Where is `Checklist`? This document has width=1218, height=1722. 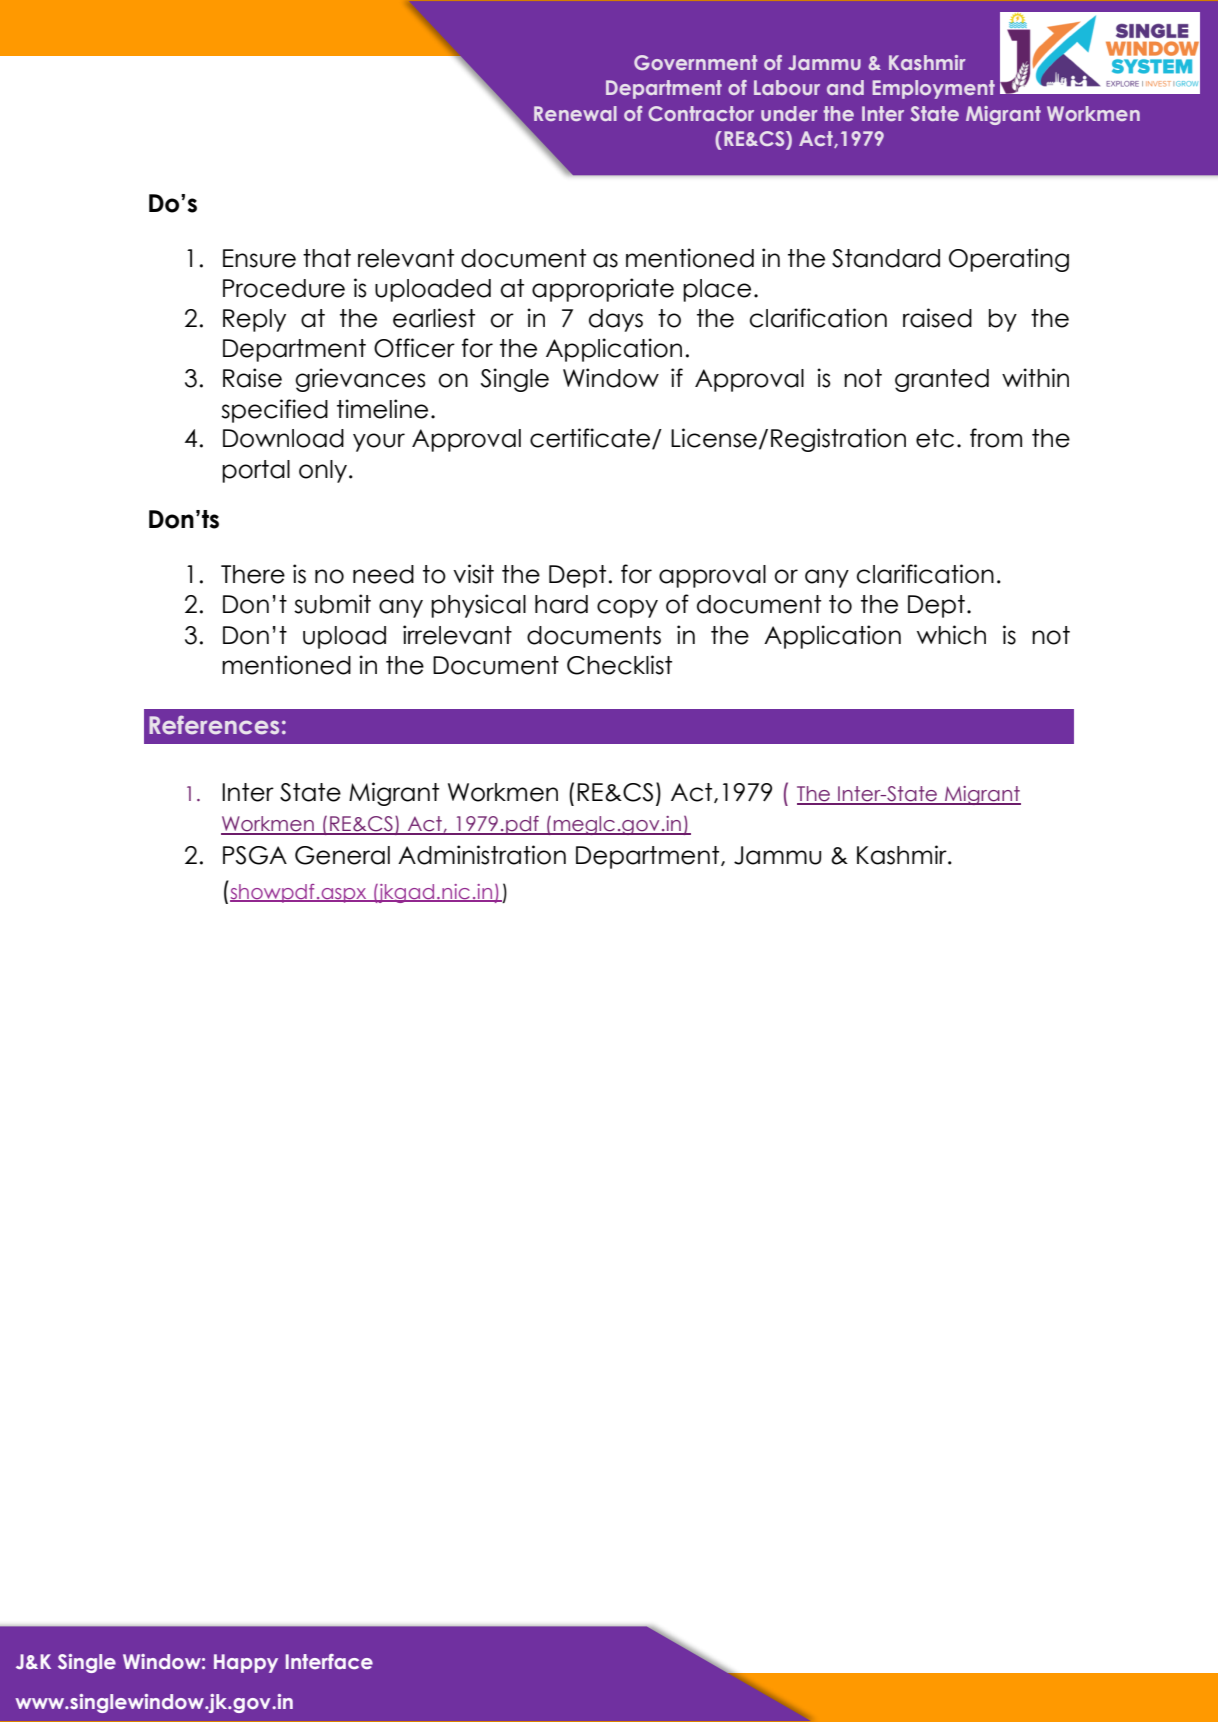
Checklist is located at coordinates (619, 665).
